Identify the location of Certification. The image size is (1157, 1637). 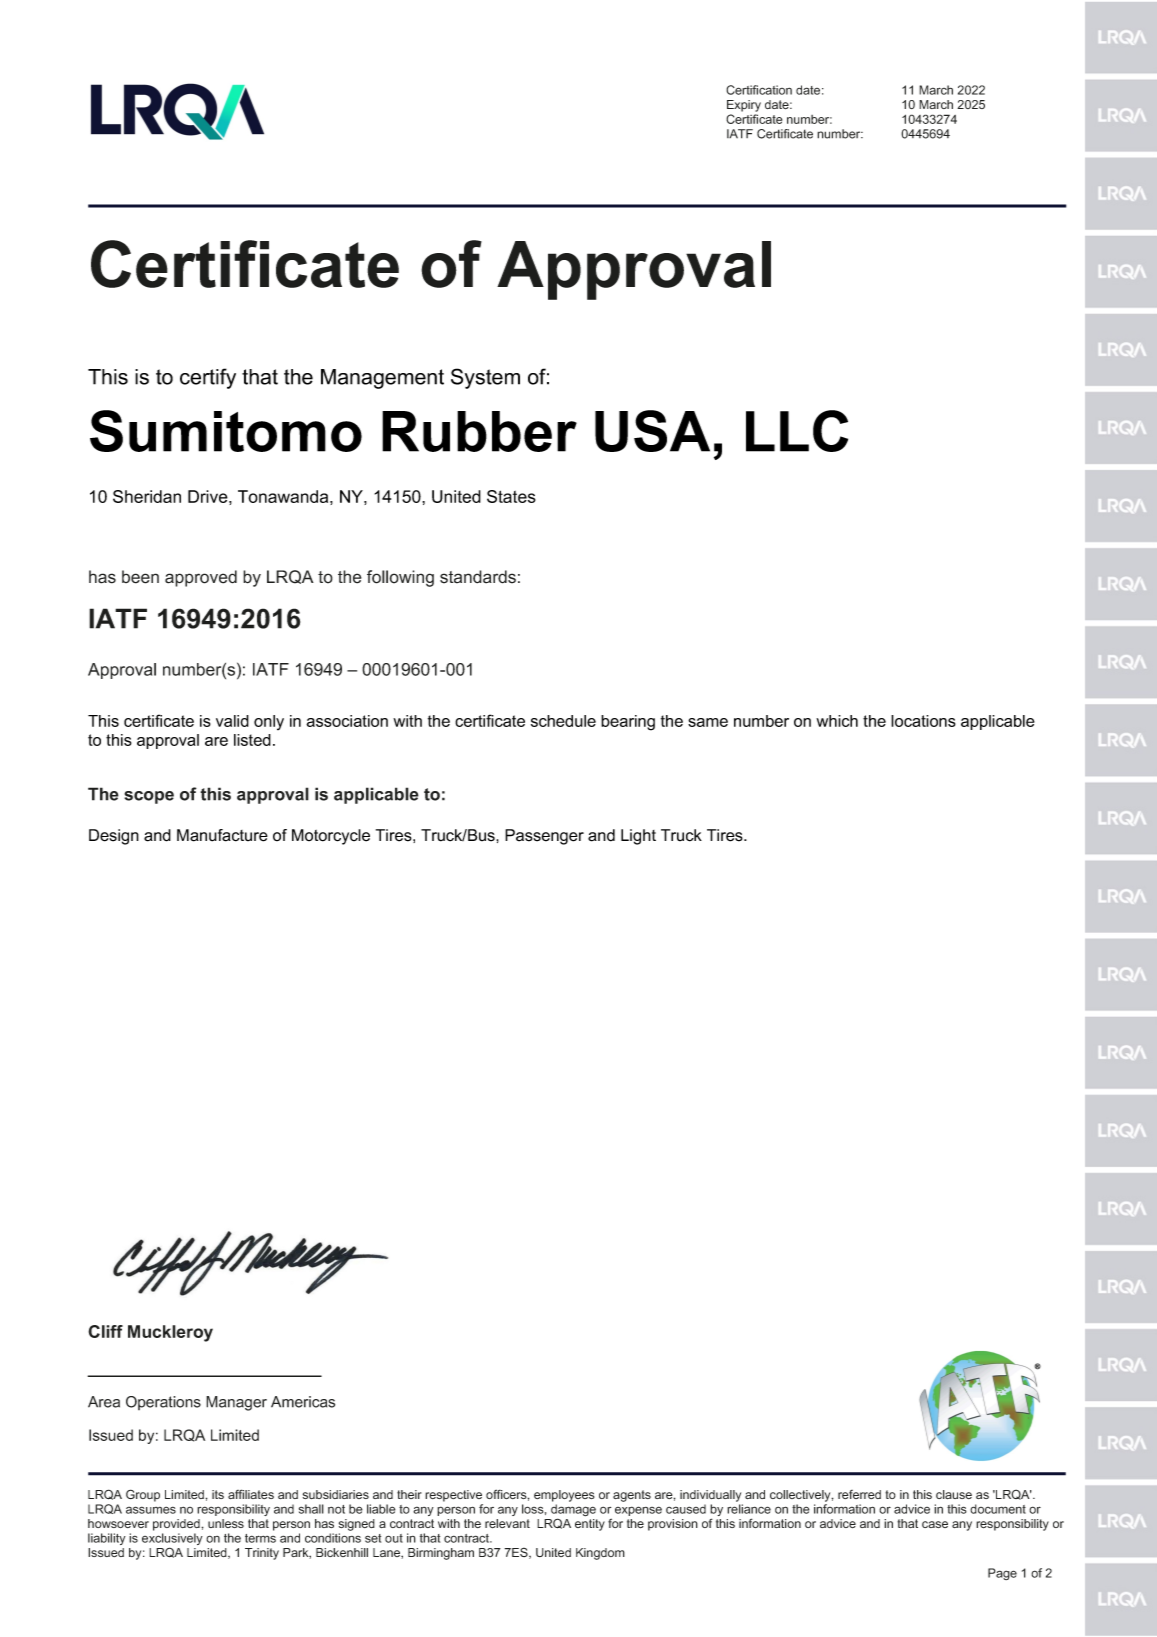
(759, 90).
